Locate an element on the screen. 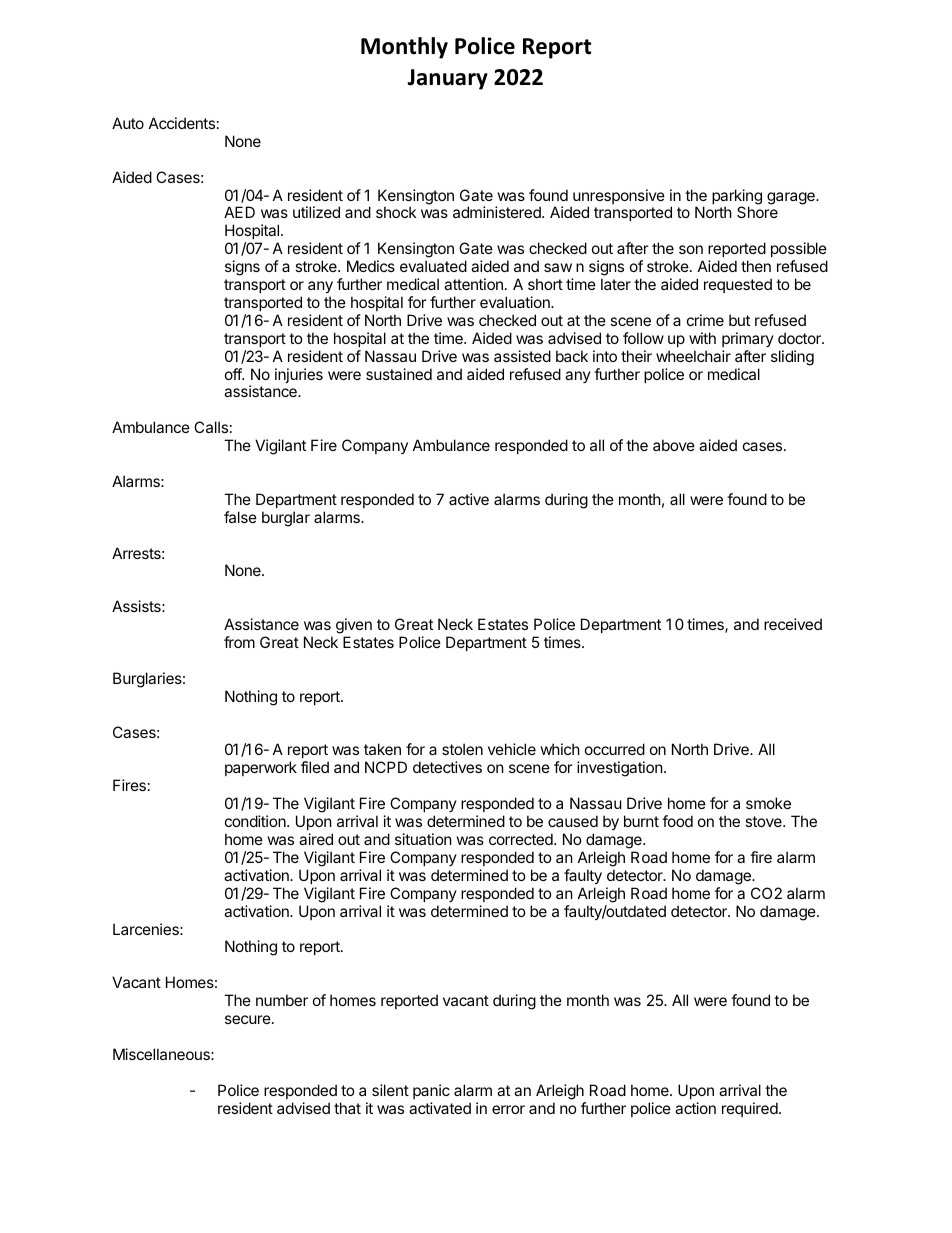  secure is located at coordinates (248, 1019).
